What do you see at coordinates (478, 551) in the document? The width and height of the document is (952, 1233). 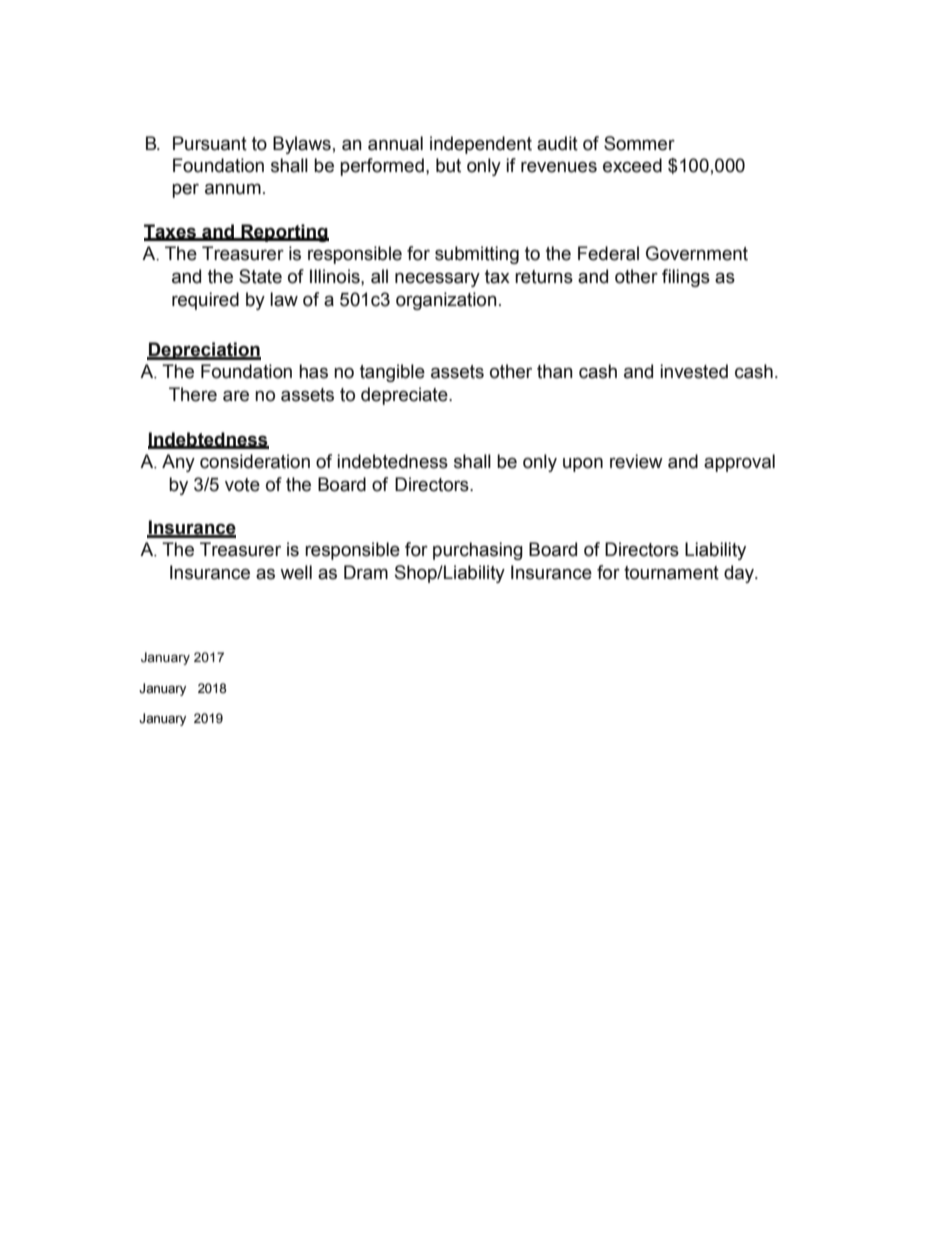 I see `purchasing` at bounding box center [478, 551].
